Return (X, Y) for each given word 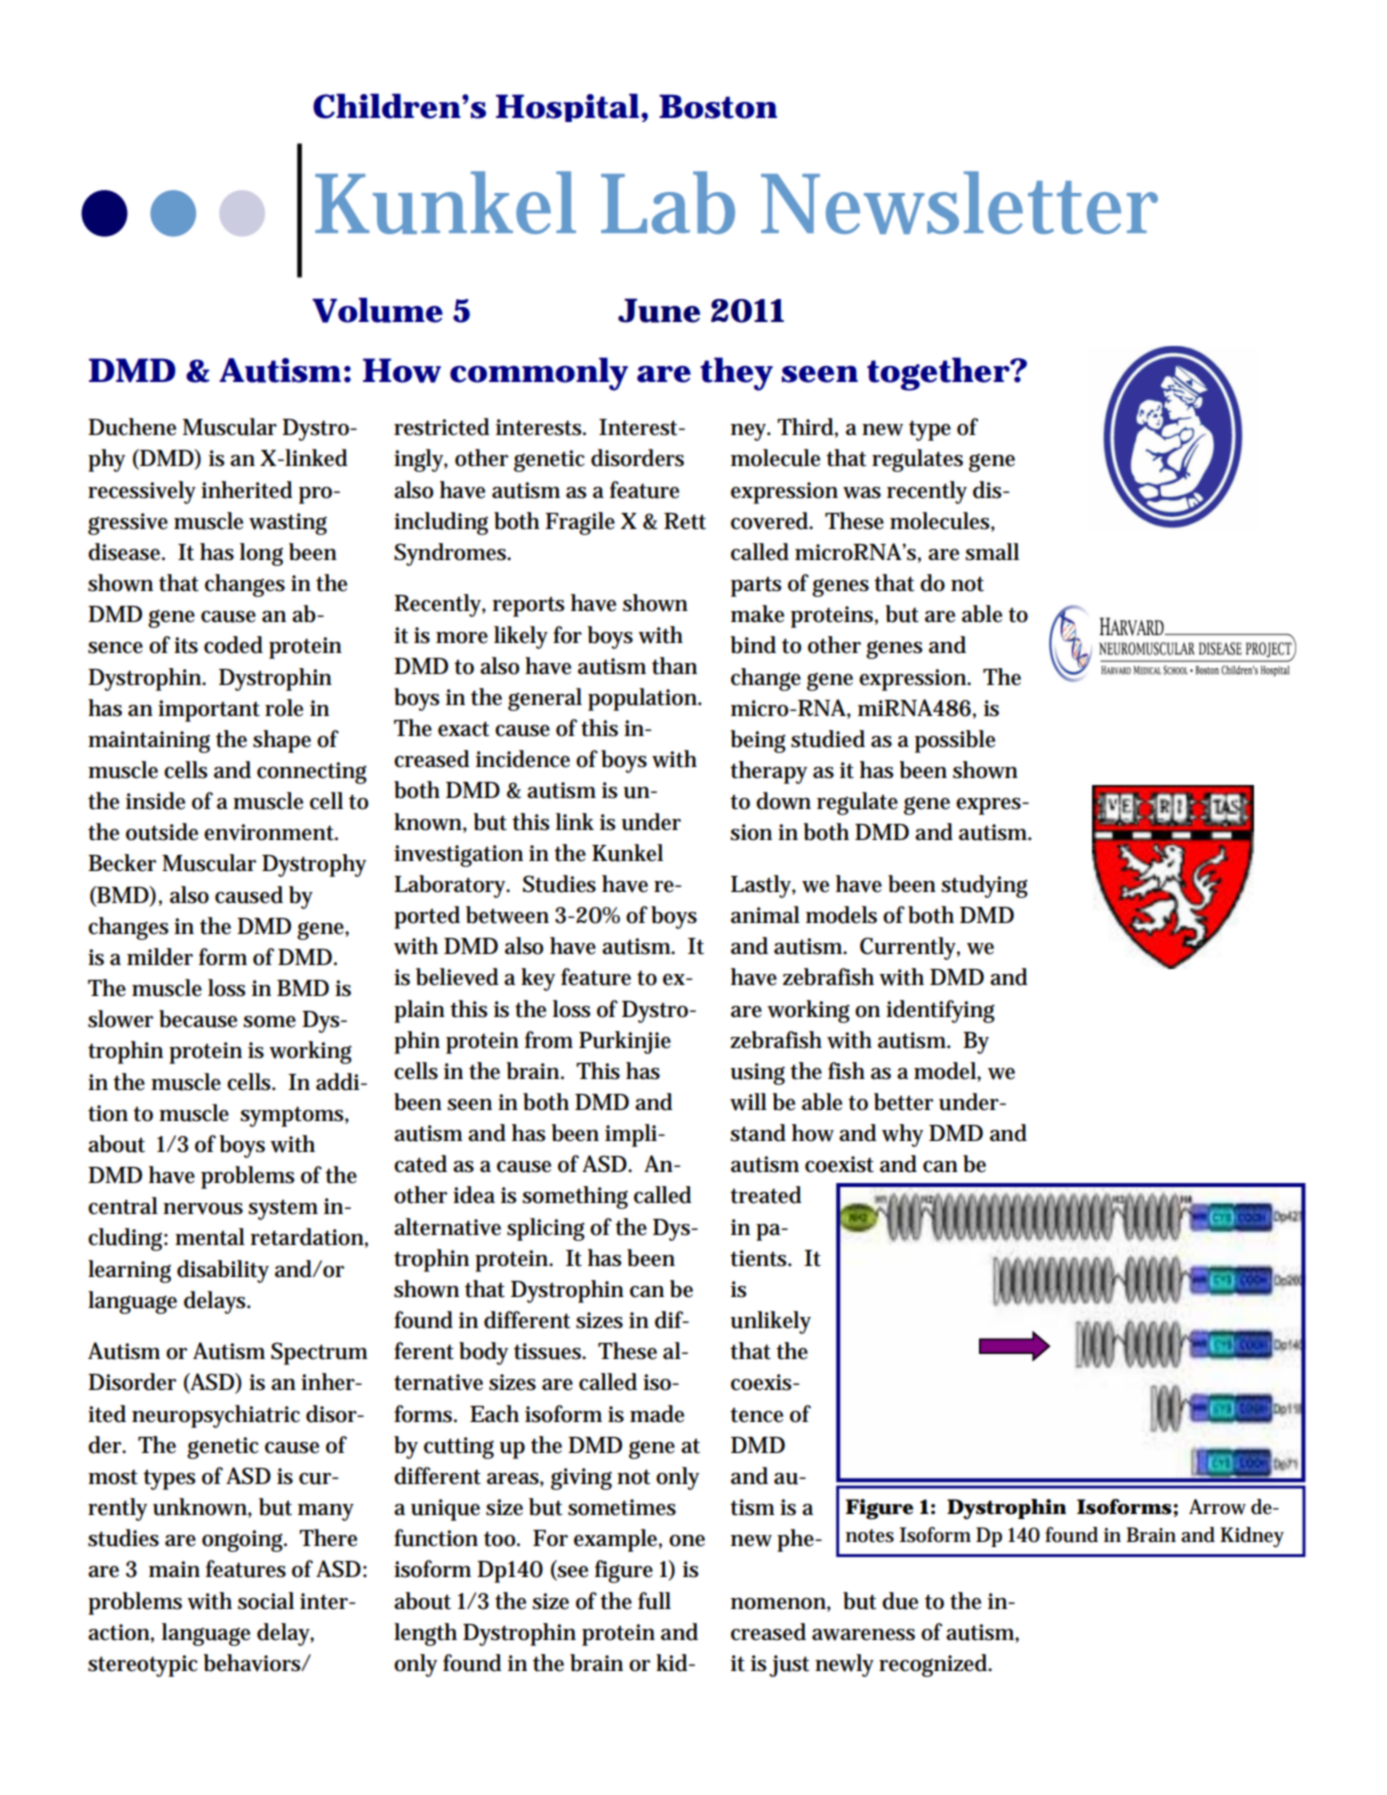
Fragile (580, 523)
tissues (549, 1351)
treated (766, 1195)
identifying (940, 1011)
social (266, 1601)
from (549, 1040)
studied (828, 739)
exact (463, 729)
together (938, 374)
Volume (377, 310)
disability (223, 1271)
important (209, 711)
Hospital (567, 108)
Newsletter (959, 202)
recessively (142, 492)
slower (120, 1019)
